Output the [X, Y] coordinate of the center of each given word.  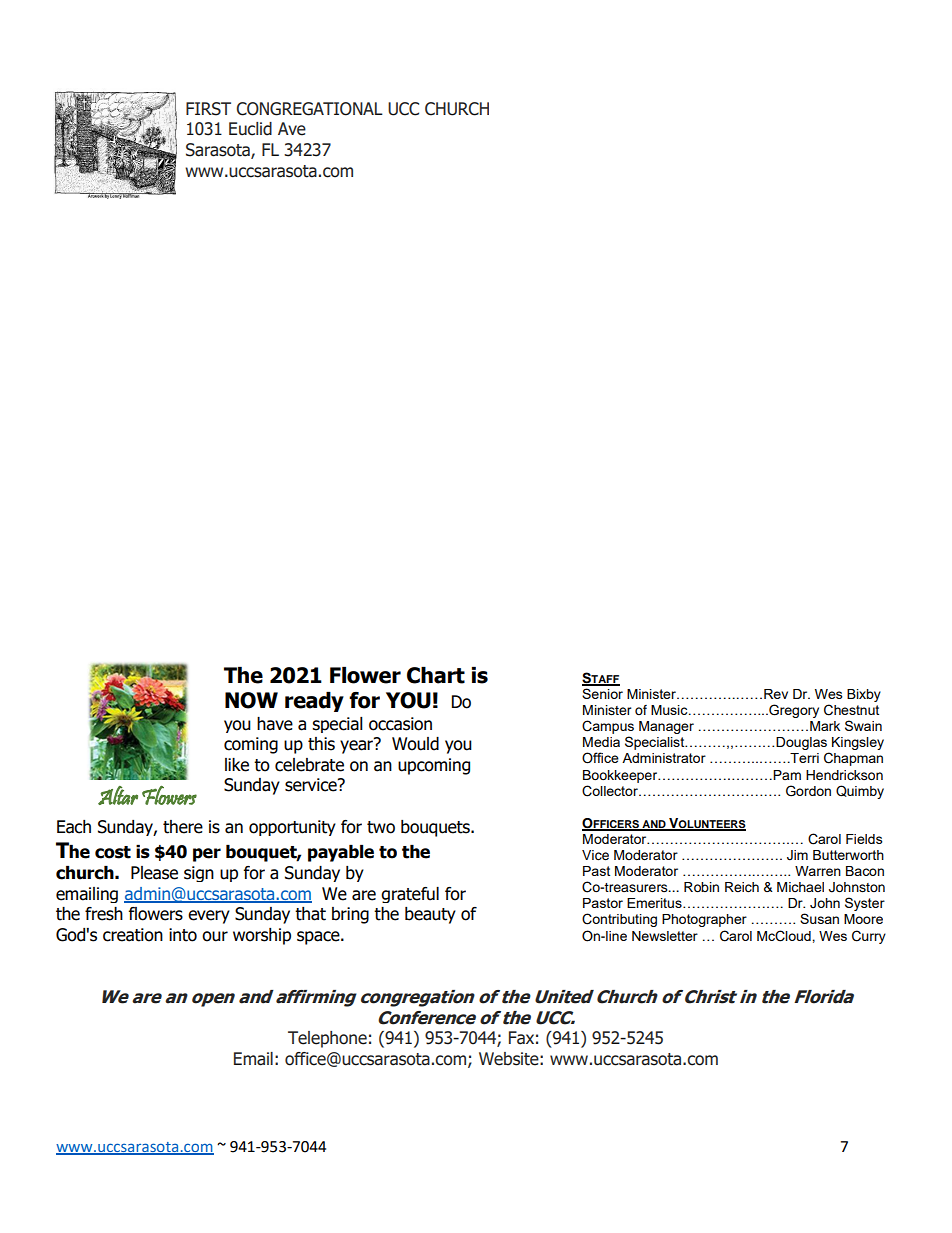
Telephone [327, 1039]
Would [415, 744]
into [183, 935]
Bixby [864, 695]
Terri [803, 758]
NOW [251, 700]
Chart [436, 675]
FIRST [208, 109]
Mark [825, 726]
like [237, 765]
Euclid [250, 129]
